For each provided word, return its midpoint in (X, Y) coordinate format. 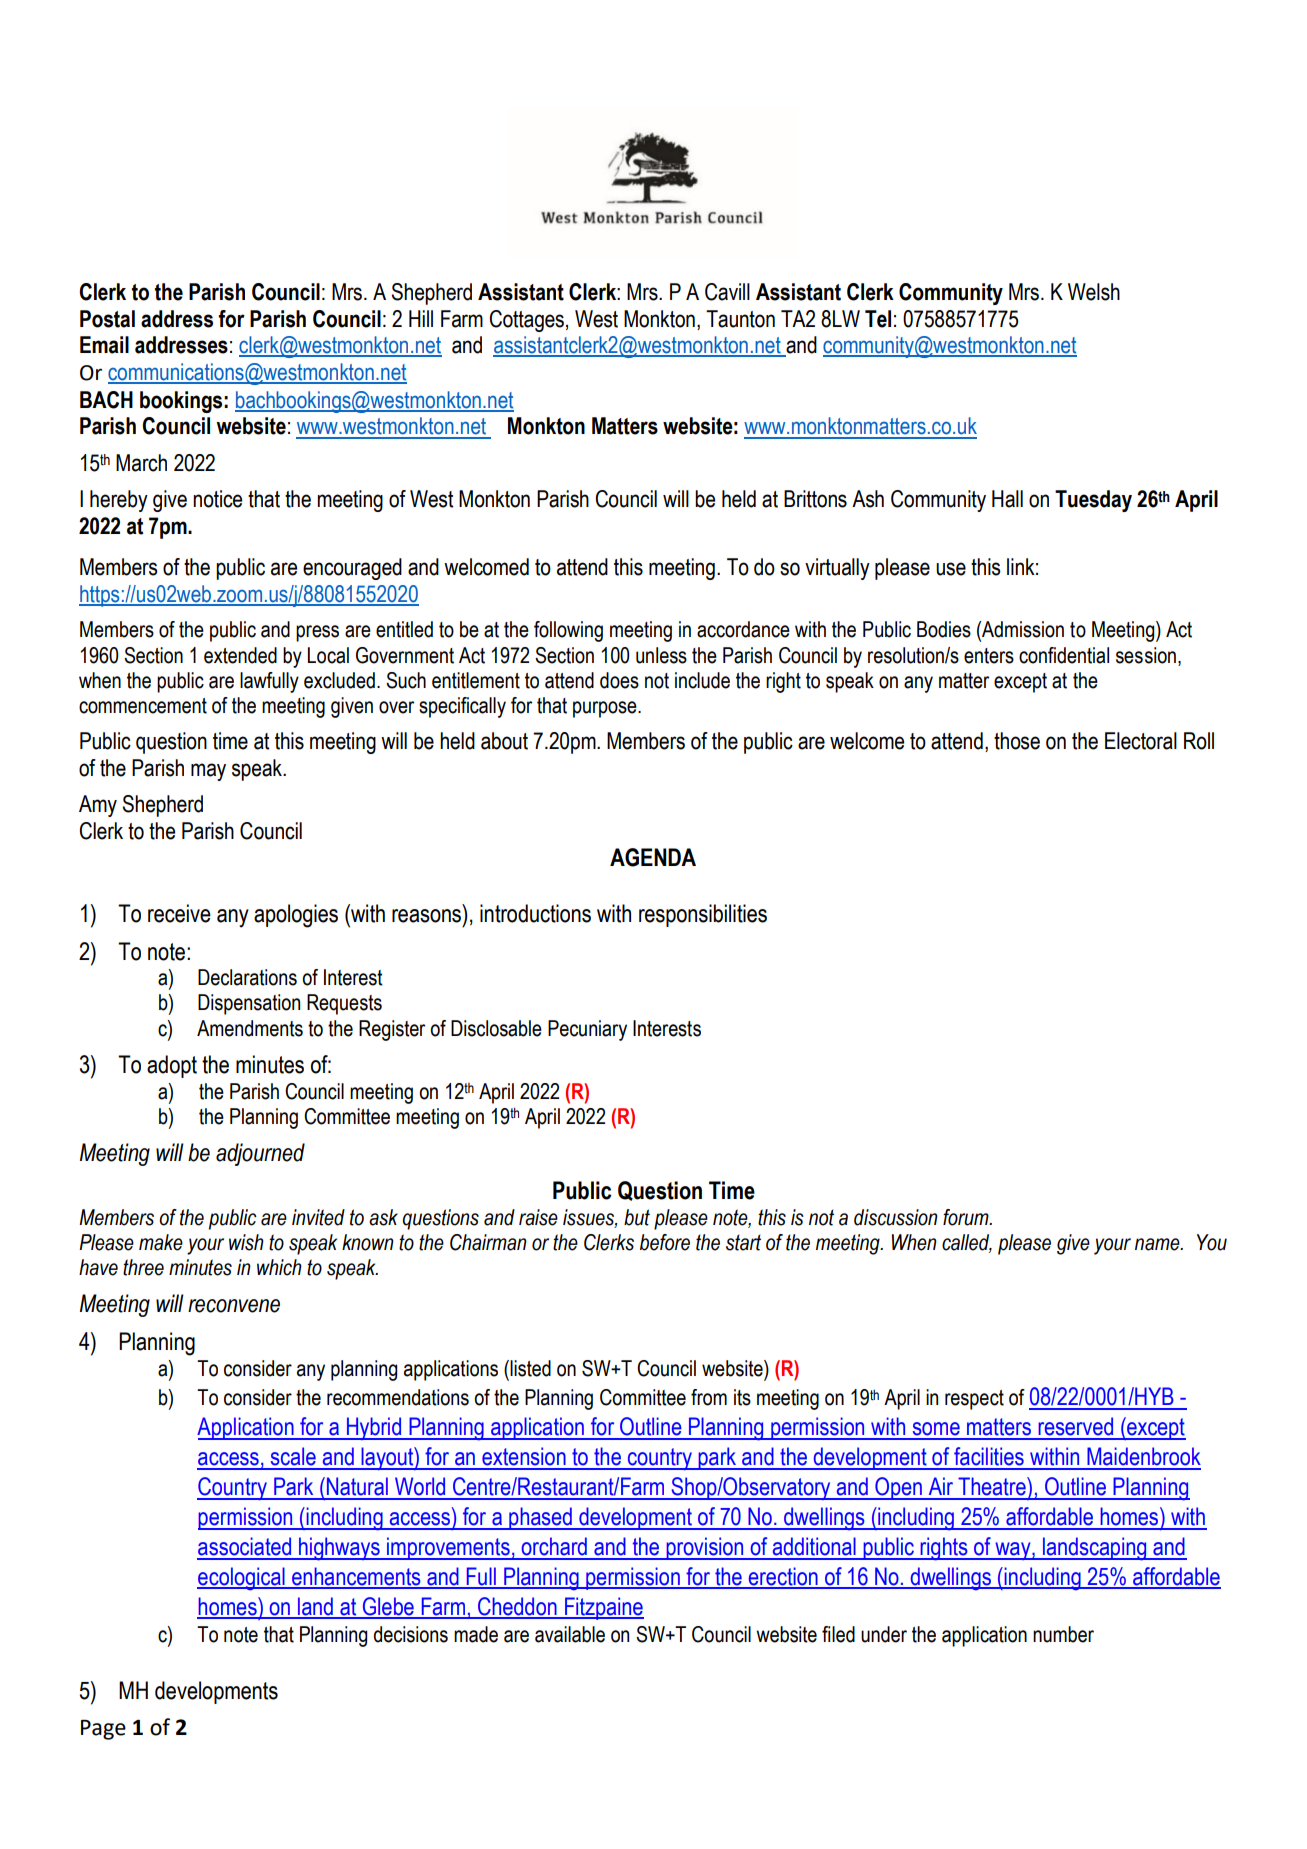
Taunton (740, 319)
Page (103, 1730)
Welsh (1094, 292)
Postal (107, 319)
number (1063, 1634)
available (570, 1634)
